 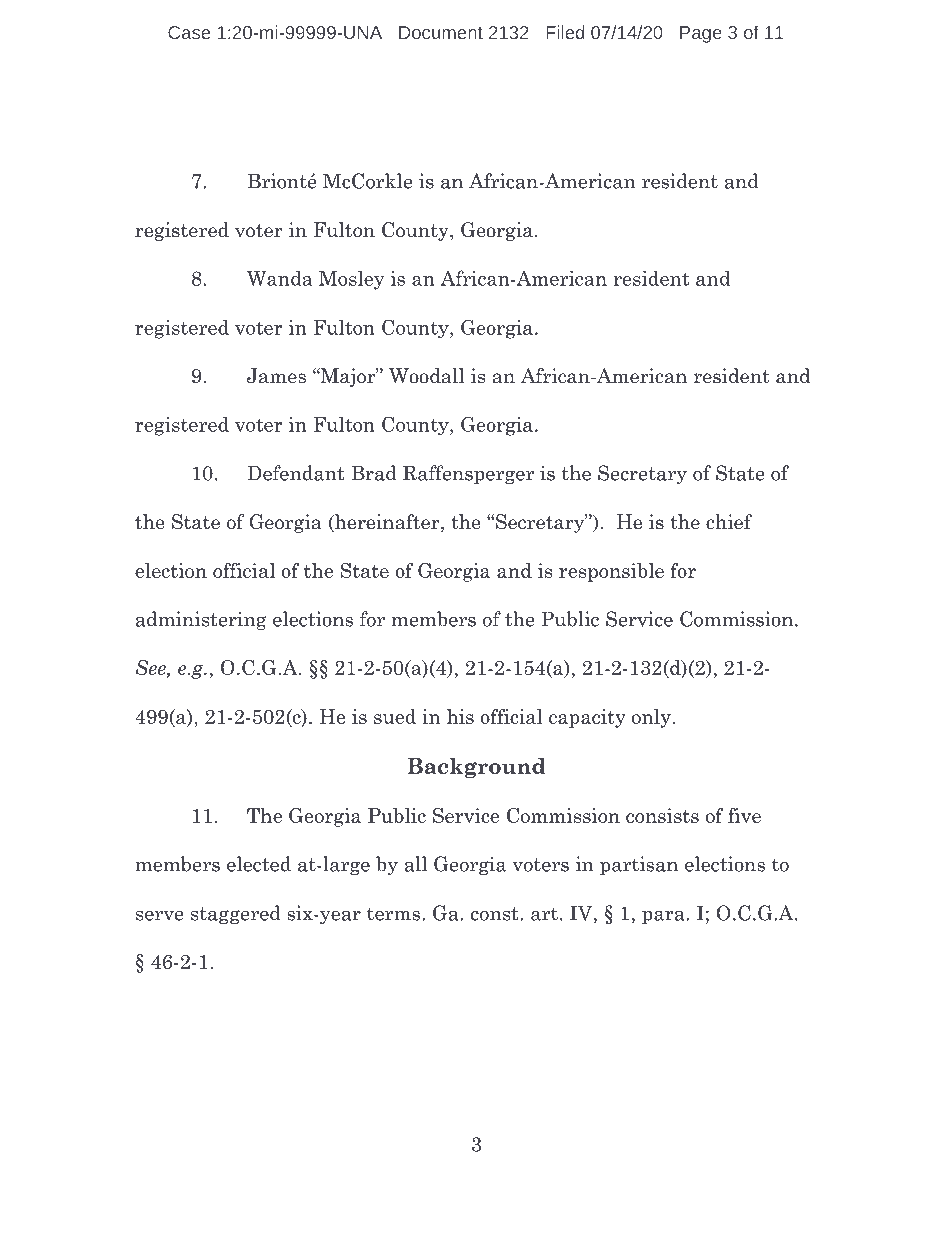 I want to click on Document, so click(x=441, y=32).
